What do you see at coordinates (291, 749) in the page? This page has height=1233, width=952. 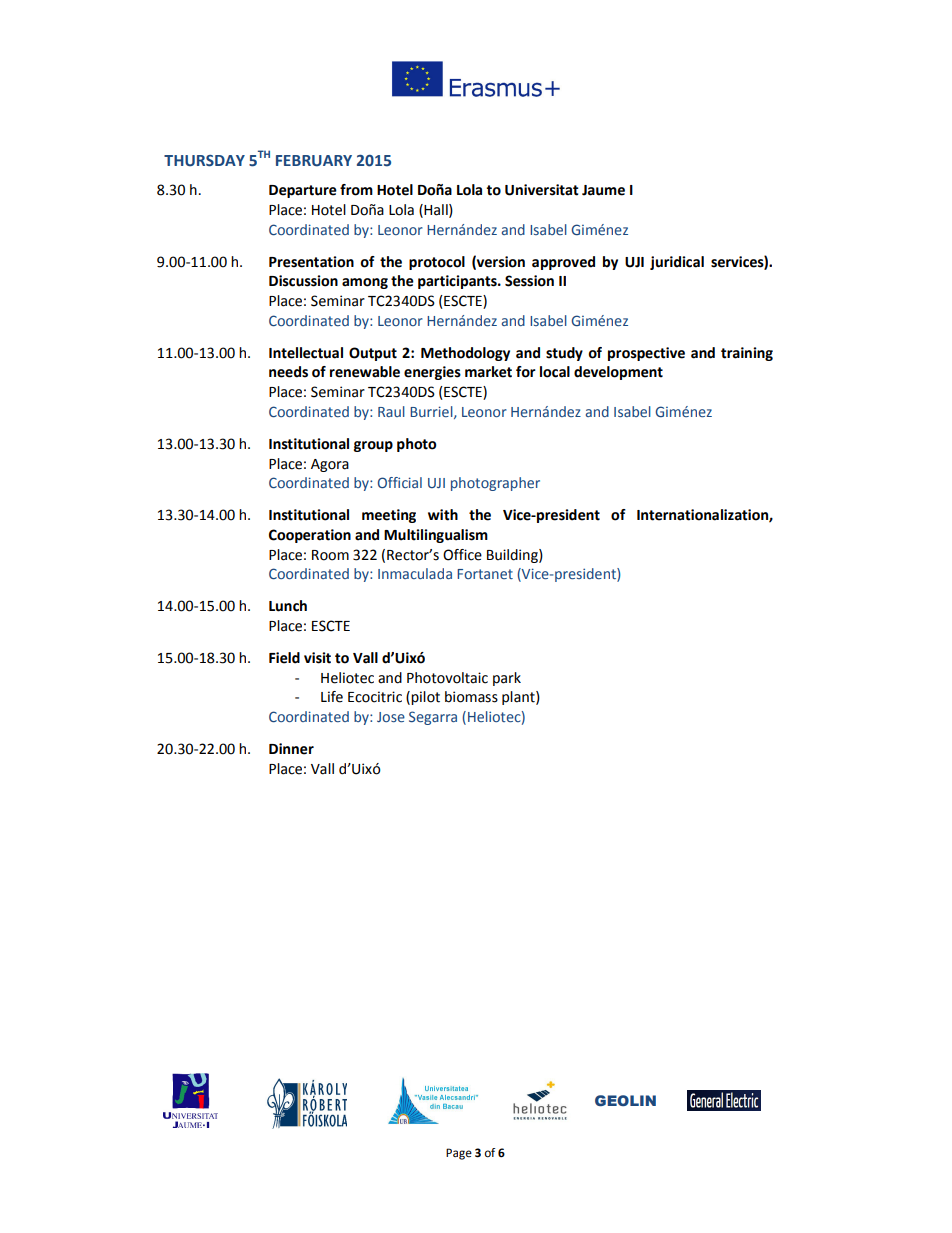 I see `Dinner` at bounding box center [291, 749].
